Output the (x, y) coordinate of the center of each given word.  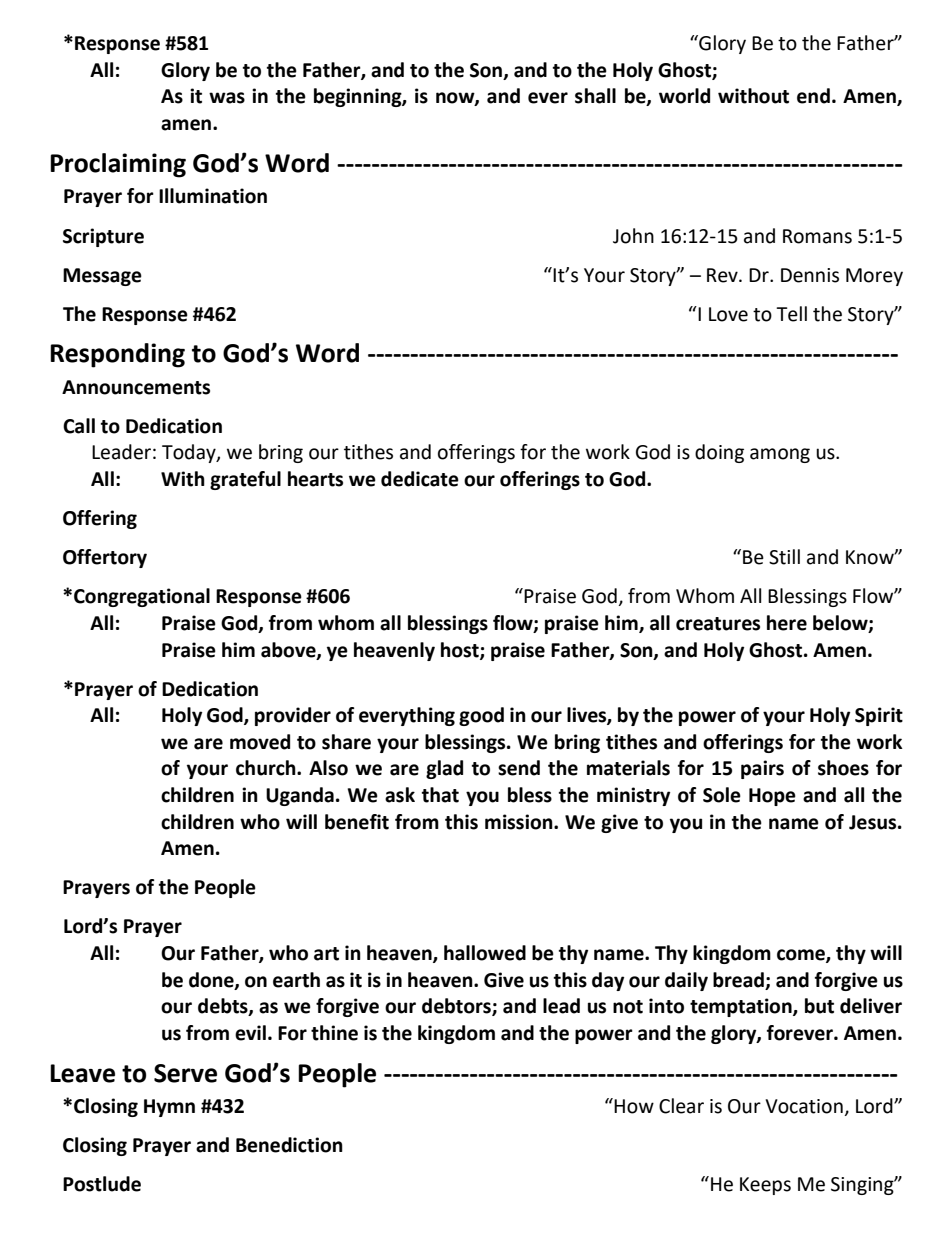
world (684, 96)
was (227, 98)
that (440, 795)
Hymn (169, 1108)
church (267, 768)
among (780, 455)
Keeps (765, 1186)
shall (595, 96)
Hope (772, 797)
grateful (245, 480)
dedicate (420, 479)
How (634, 1106)
